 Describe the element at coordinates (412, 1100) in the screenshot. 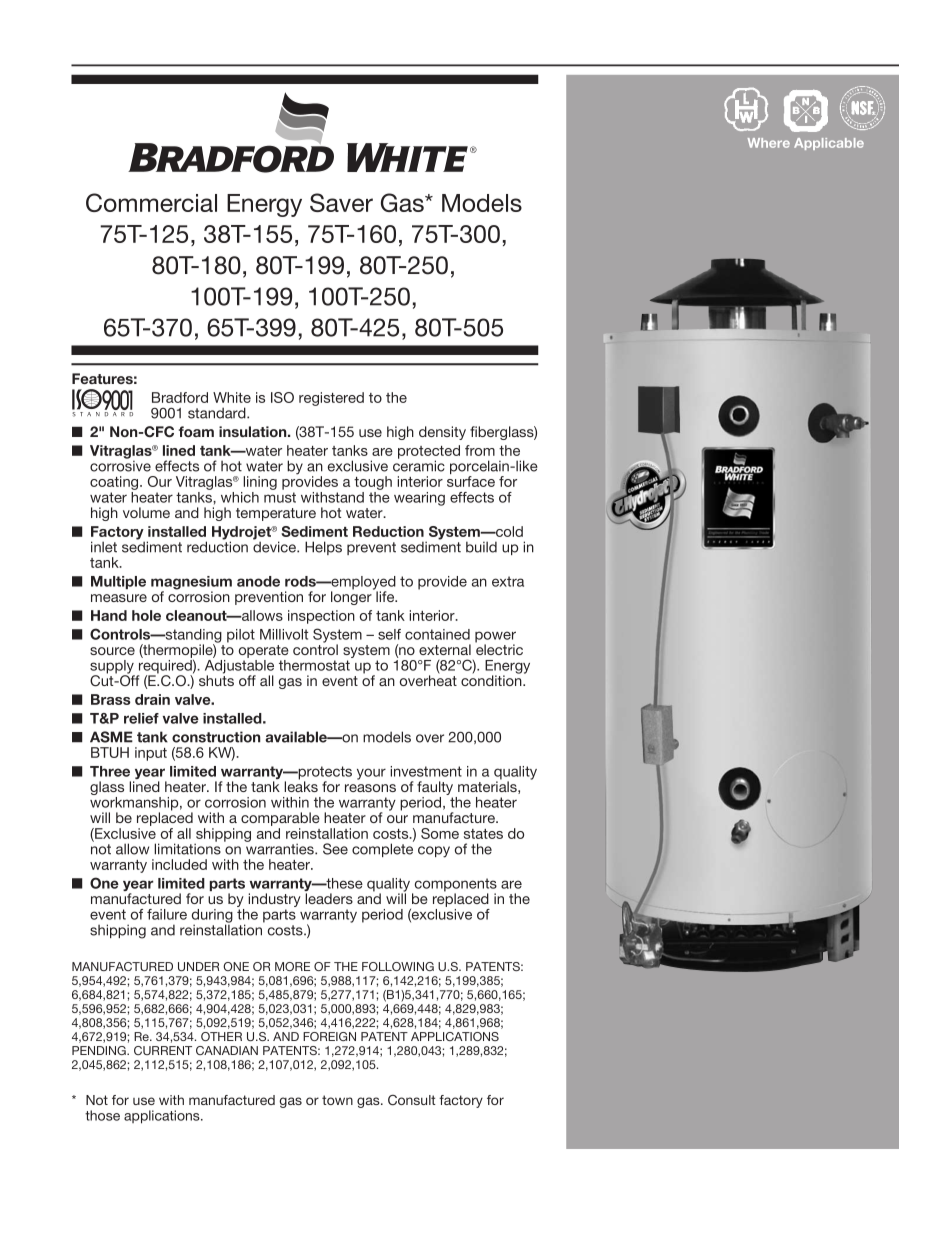

I see `Consult` at that location.
